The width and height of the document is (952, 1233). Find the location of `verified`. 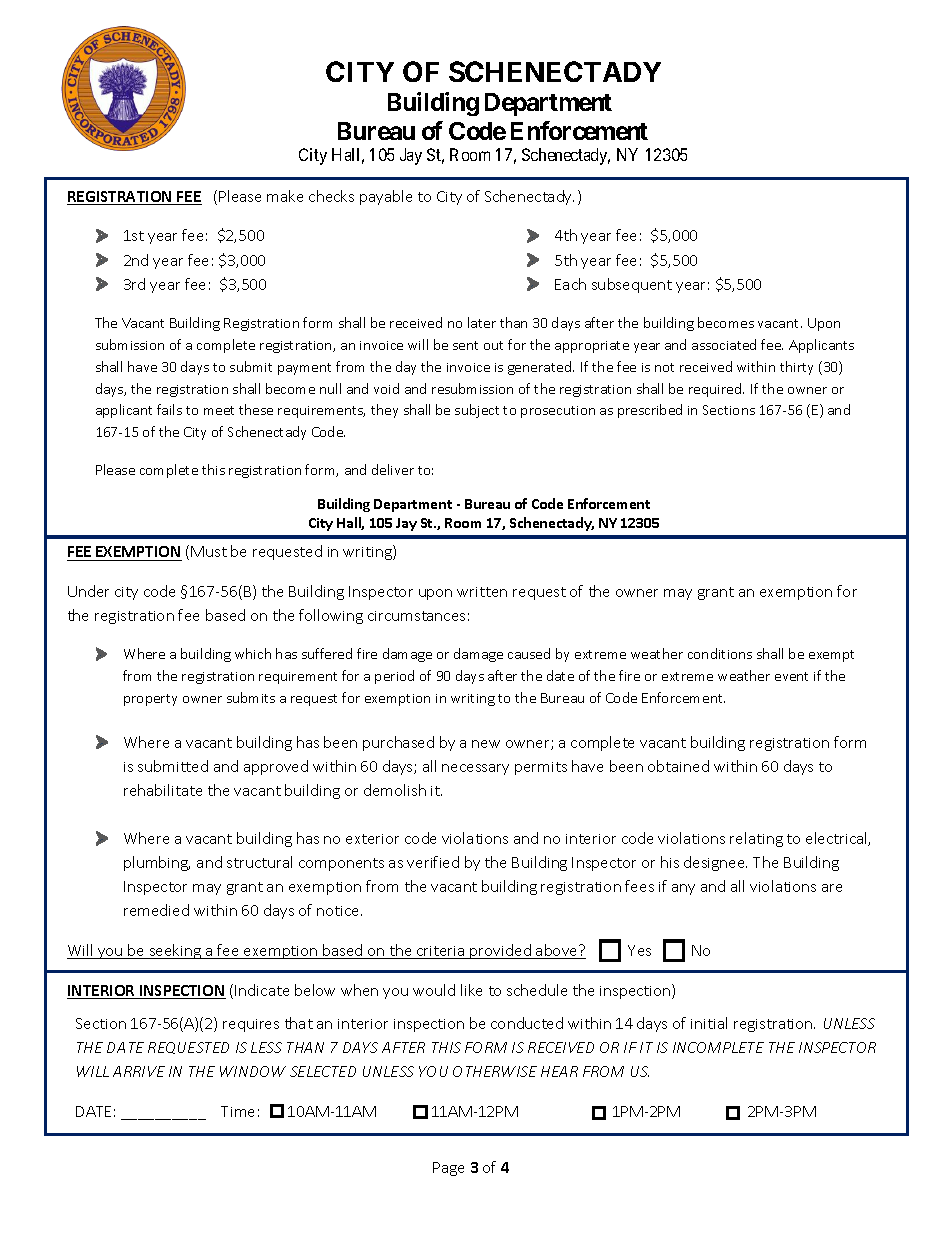

verified is located at coordinates (433, 862).
